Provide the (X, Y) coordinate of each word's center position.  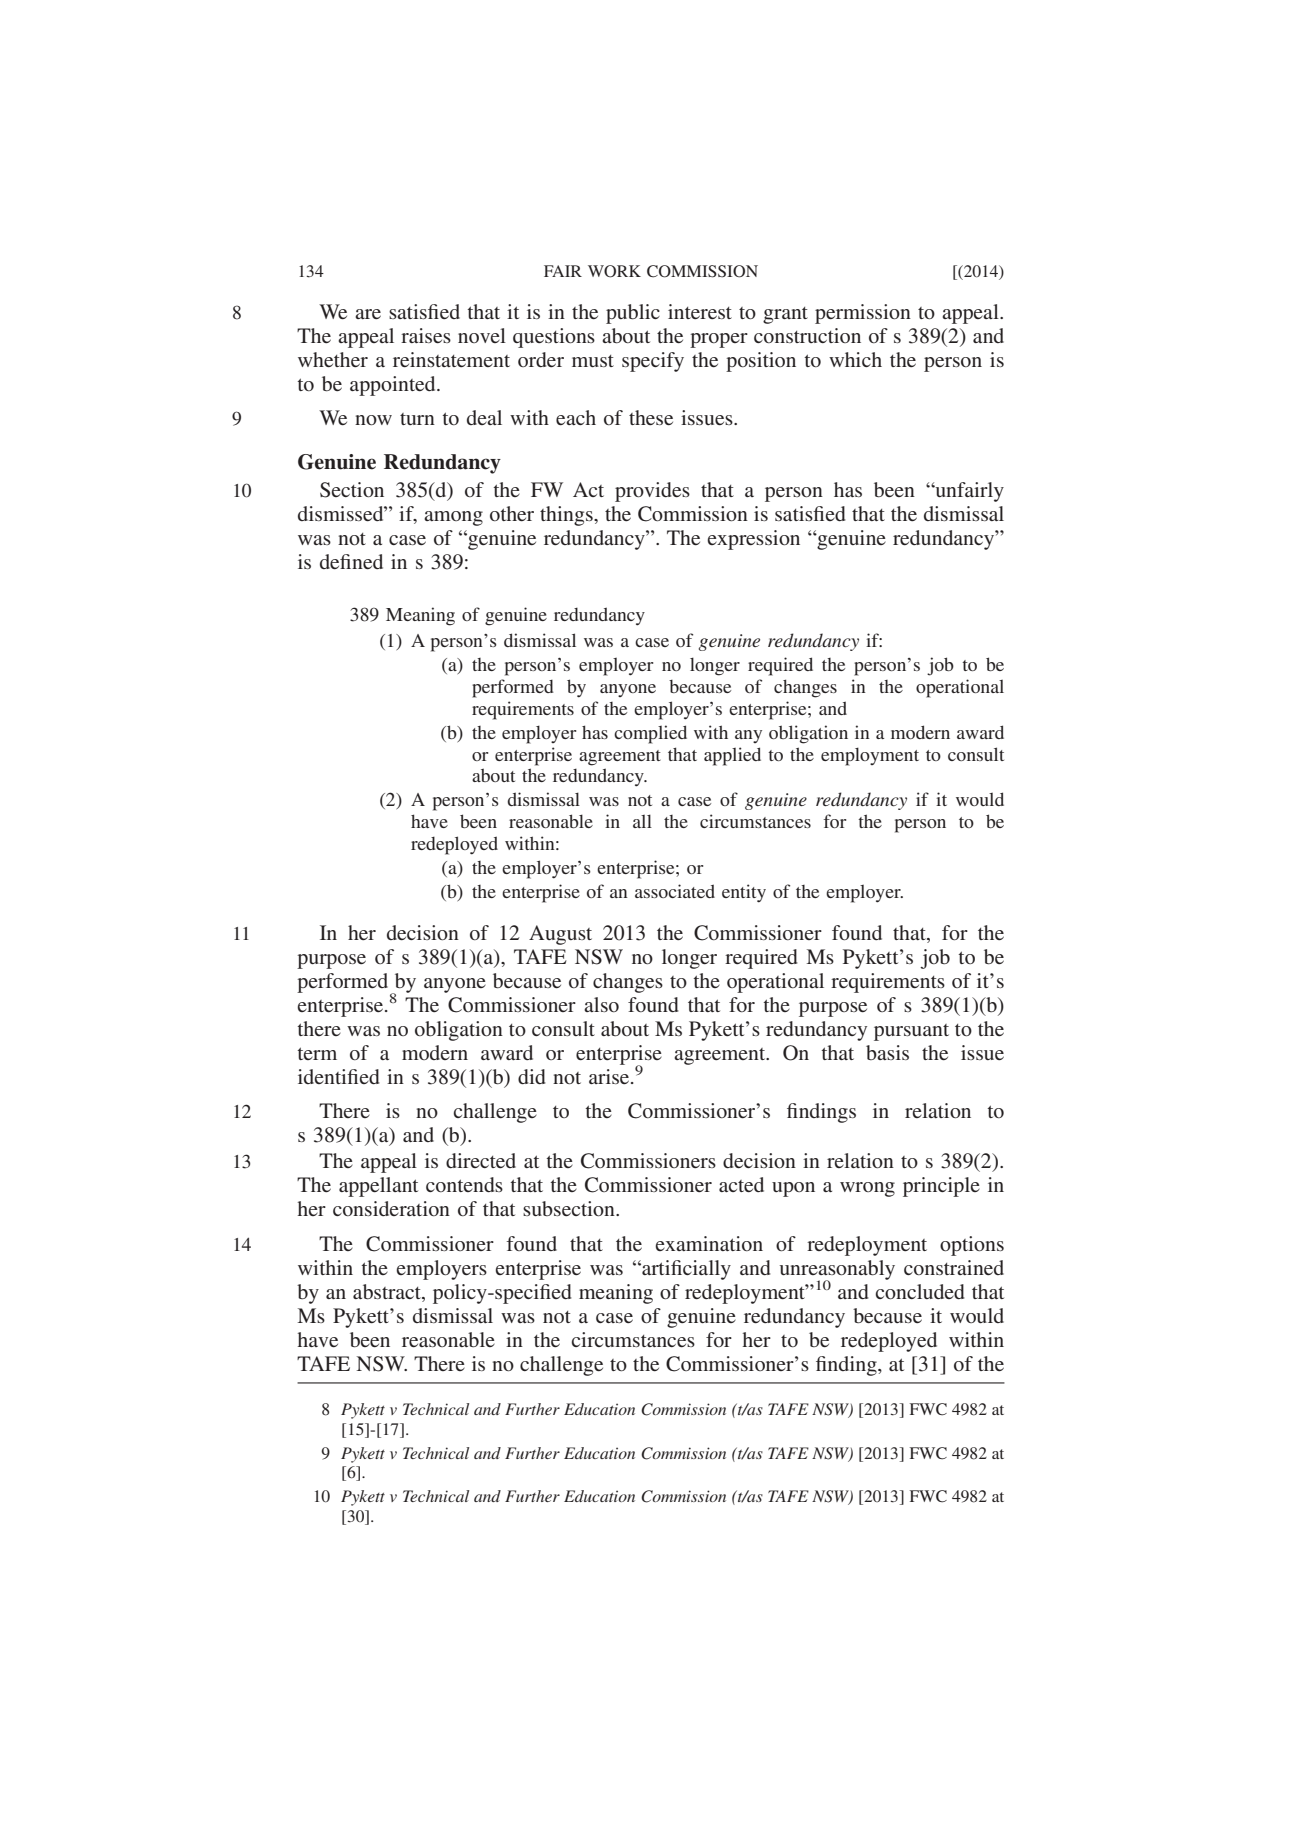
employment (870, 756)
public (633, 314)
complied (650, 734)
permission (863, 314)
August (560, 935)
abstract (388, 1293)
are (368, 314)
